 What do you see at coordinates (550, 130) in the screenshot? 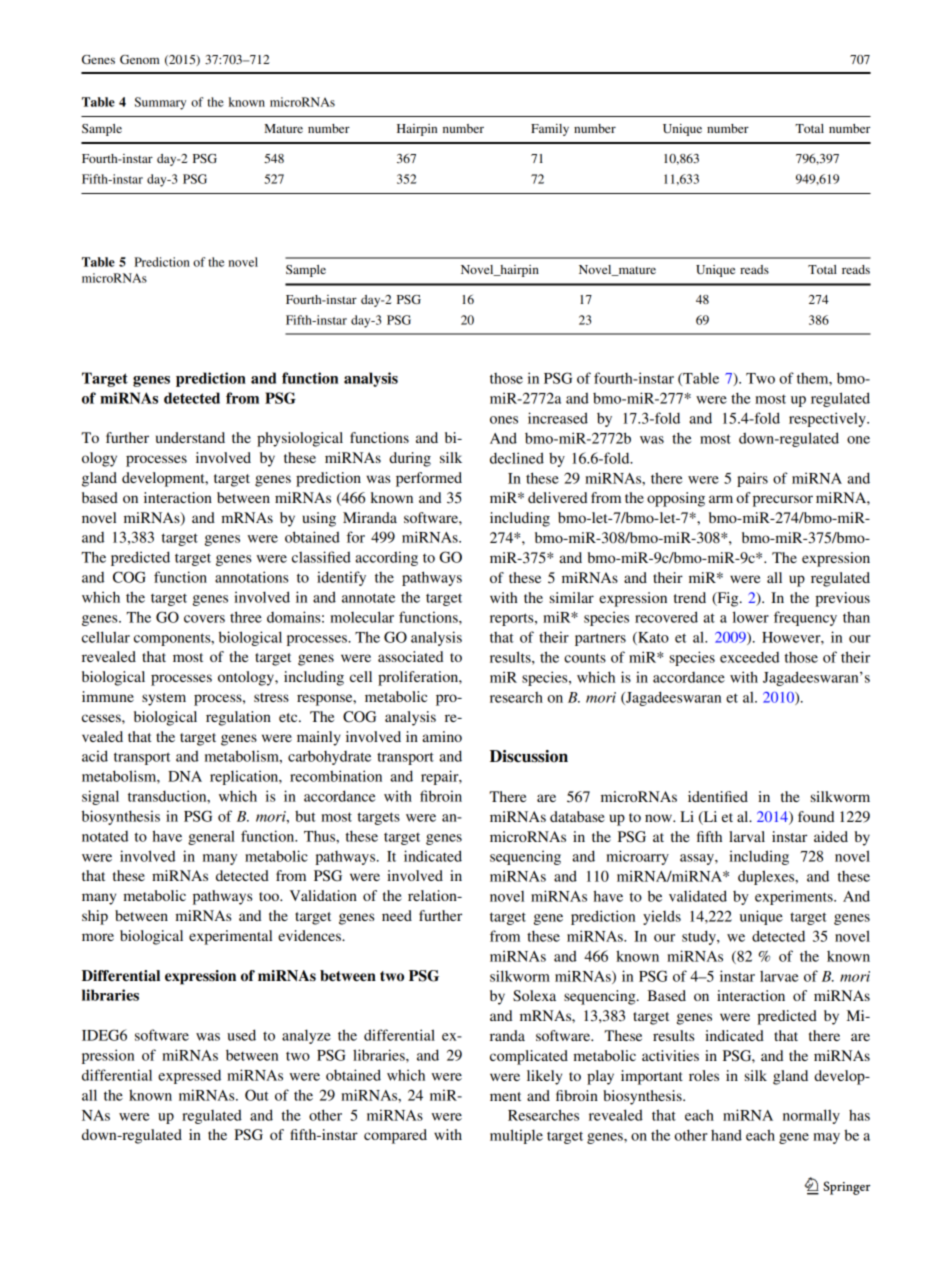
I see `Family` at bounding box center [550, 130].
